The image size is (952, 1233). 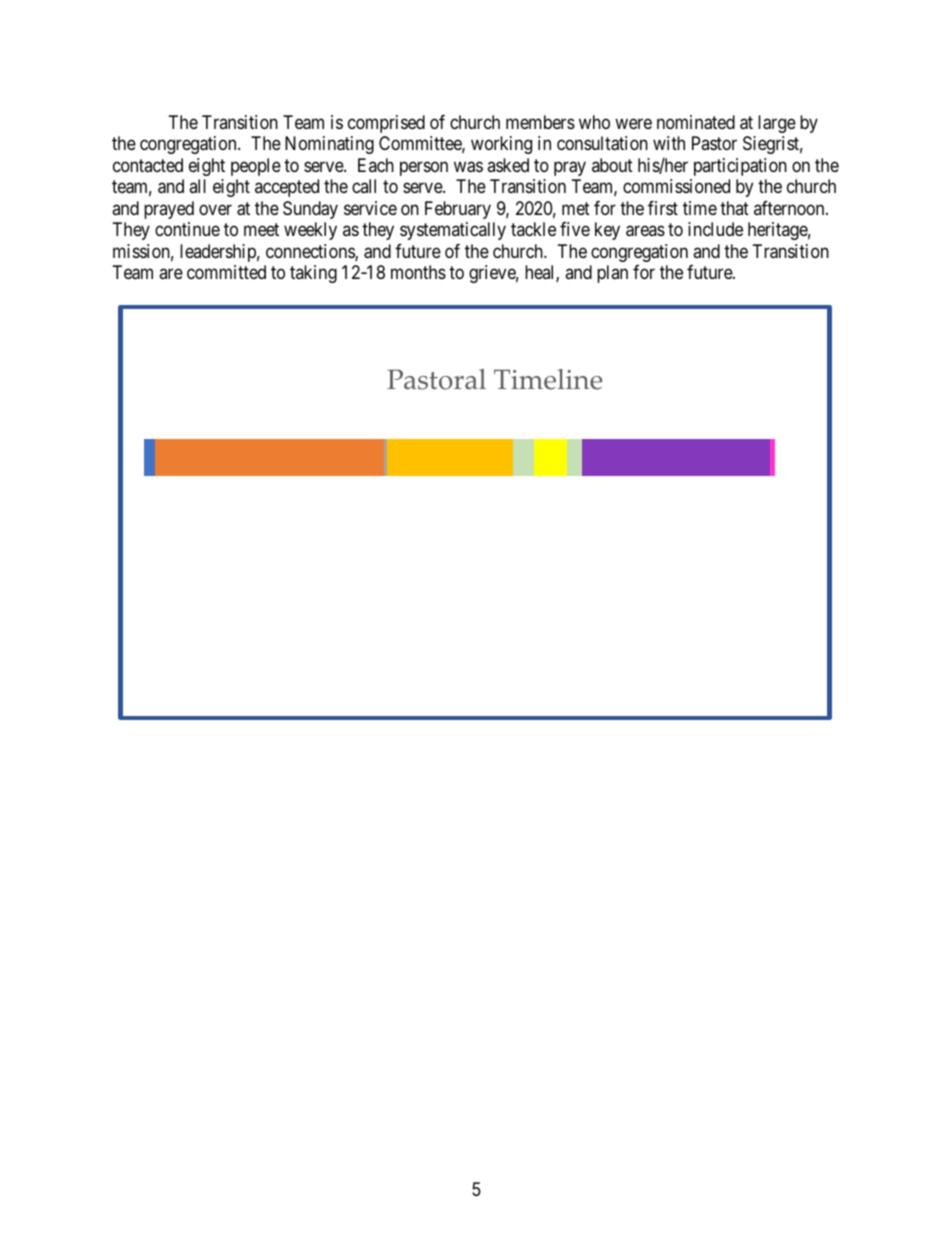 What do you see at coordinates (226, 272) in the screenshot?
I see `committed` at bounding box center [226, 272].
